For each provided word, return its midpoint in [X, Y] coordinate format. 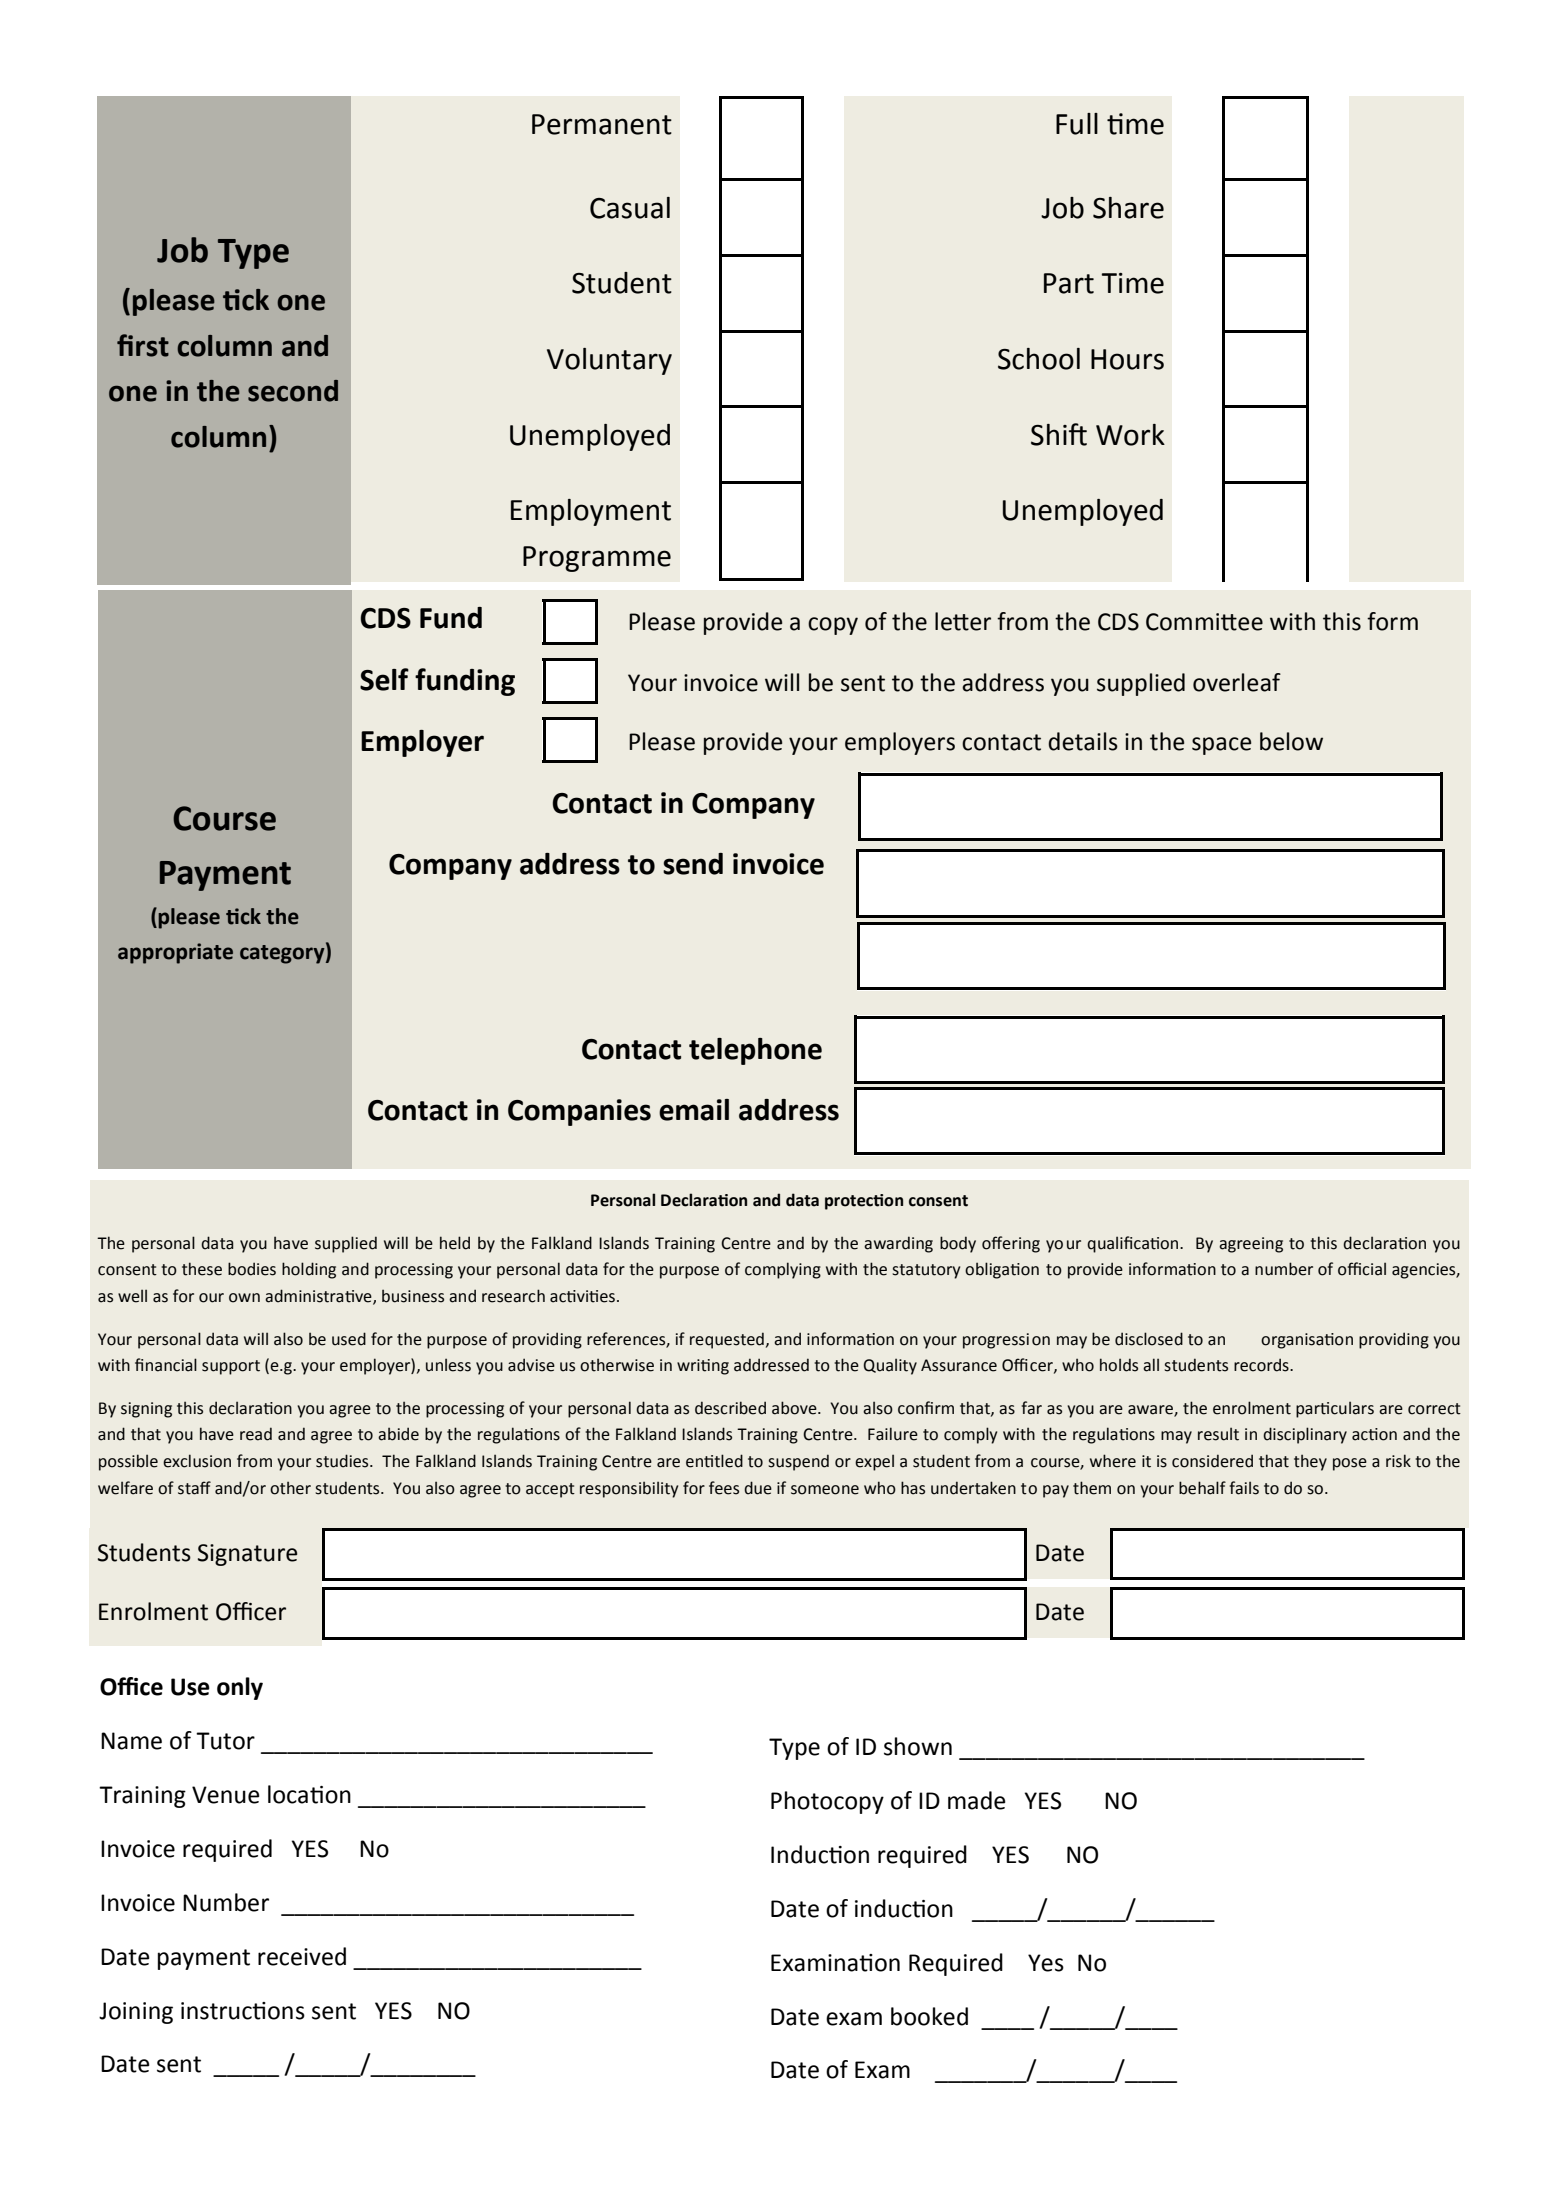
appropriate [175, 953]
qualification [1134, 1244]
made [977, 1800]
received [302, 1956]
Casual [630, 208]
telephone [755, 1051]
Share [1128, 208]
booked [929, 2016]
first [143, 345]
